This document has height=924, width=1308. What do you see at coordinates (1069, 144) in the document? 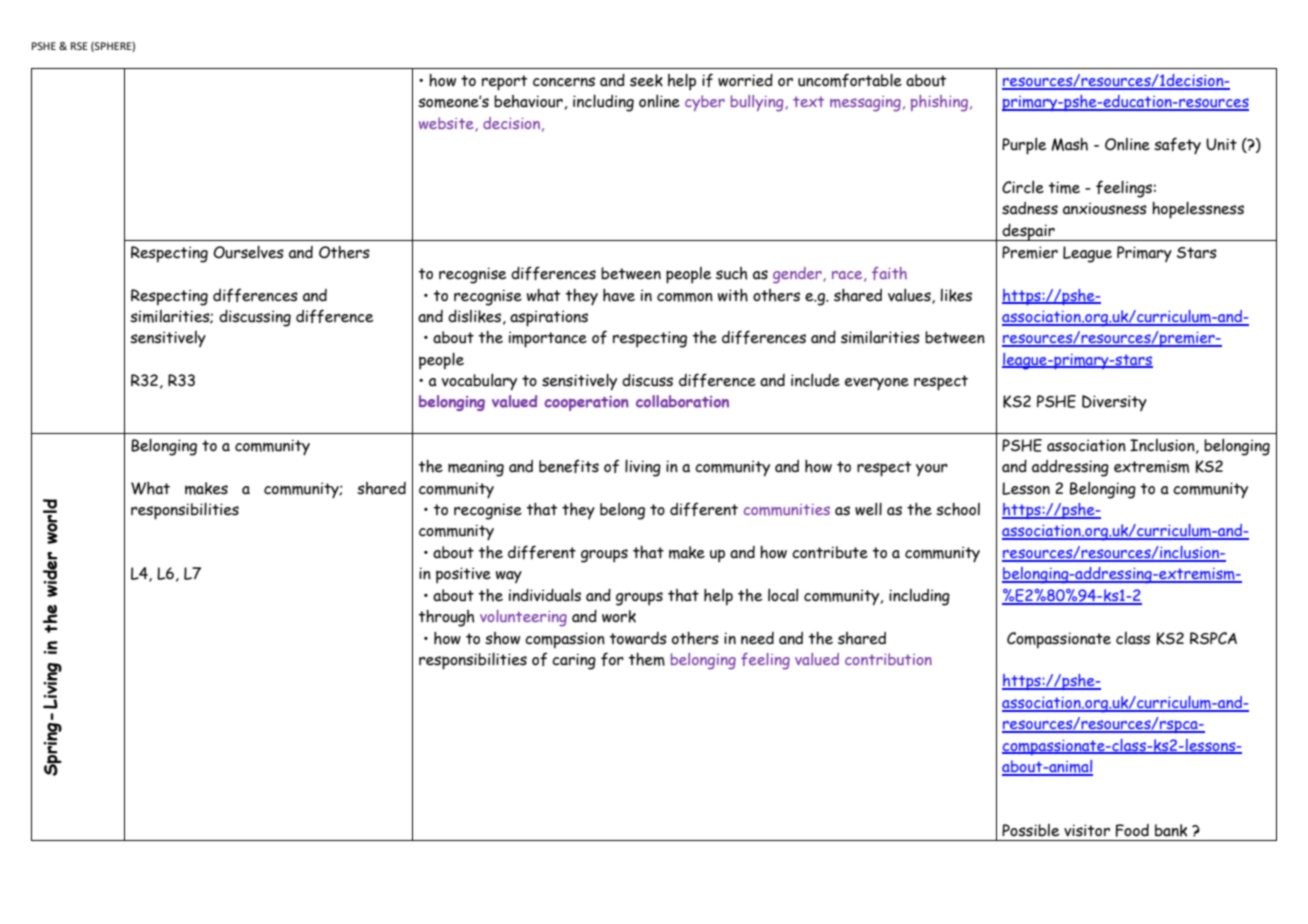
I see `Mash` at bounding box center [1069, 144].
